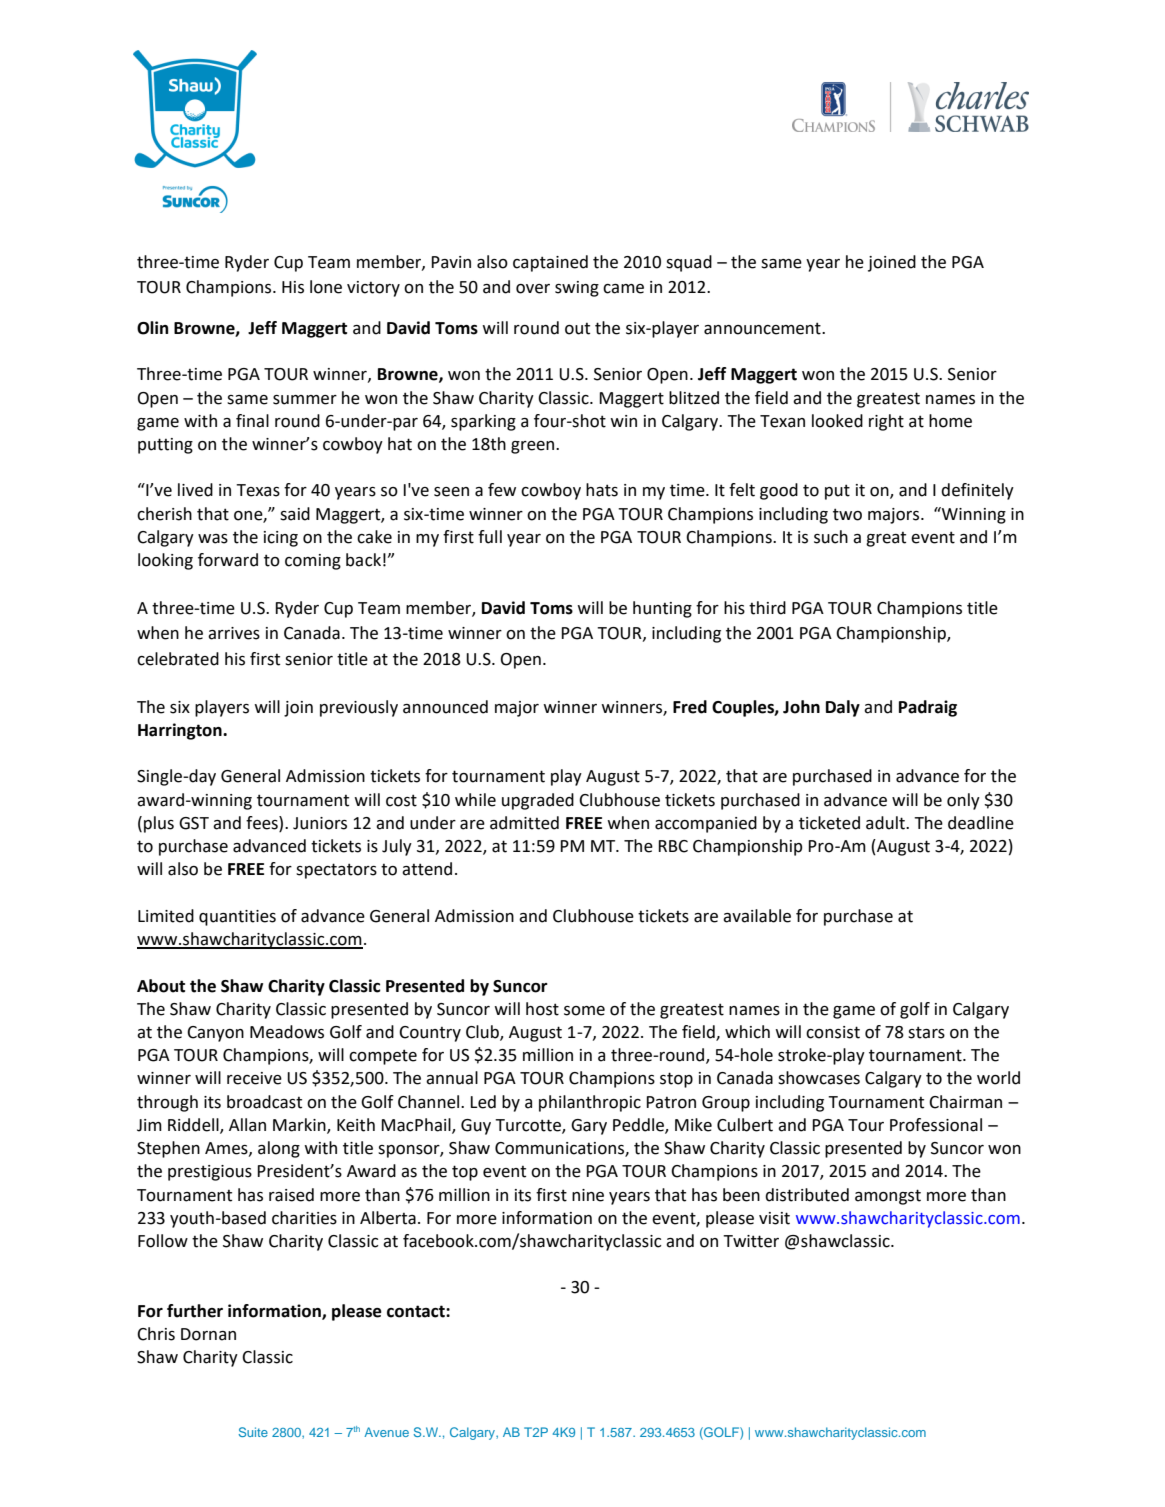 The image size is (1165, 1507). Describe the element at coordinates (926, 1032) in the screenshot. I see `stars` at that location.
